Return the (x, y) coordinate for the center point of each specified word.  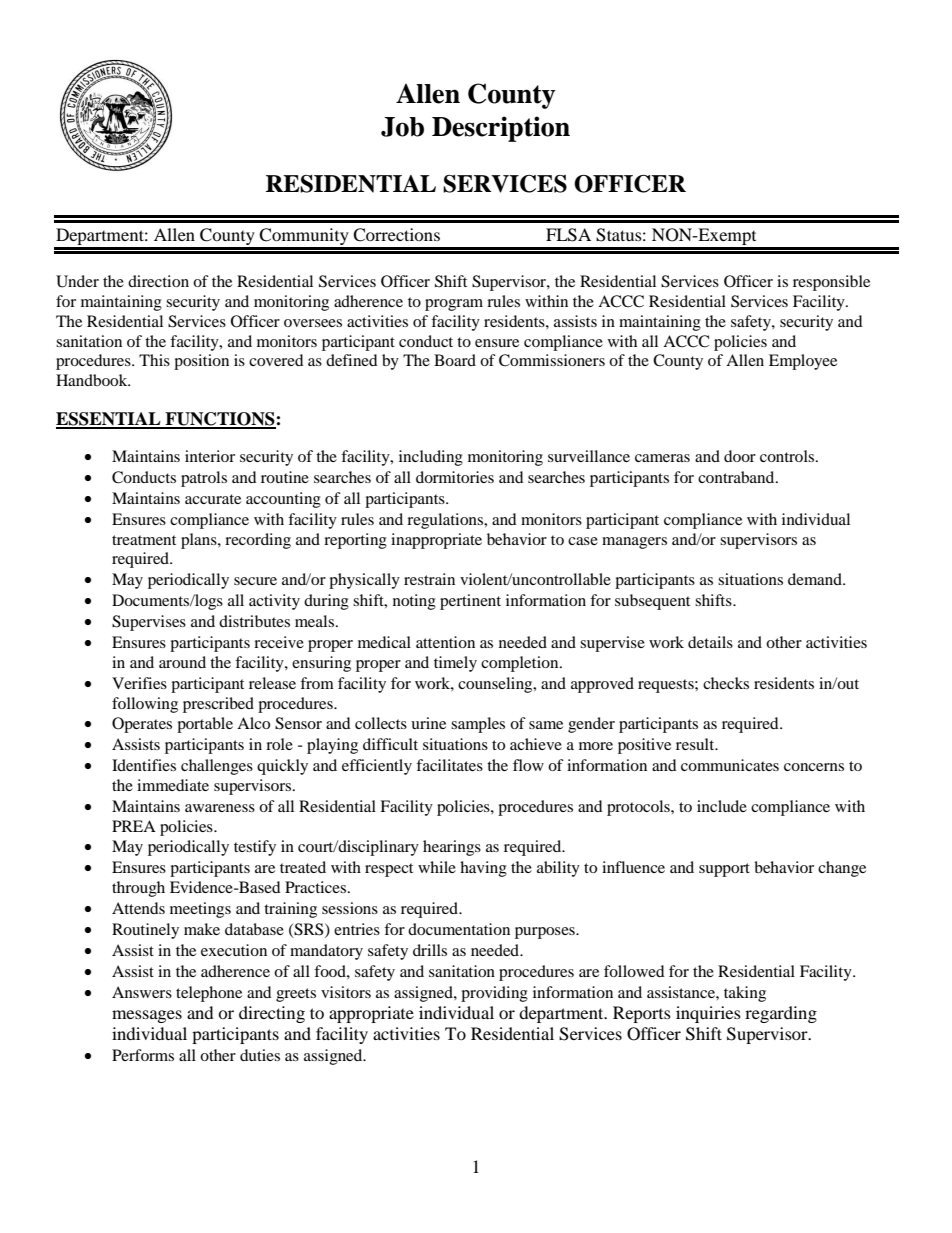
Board (455, 360)
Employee (803, 362)
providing (494, 994)
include (722, 806)
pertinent (470, 602)
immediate (173, 785)
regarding (781, 1014)
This (154, 360)
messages (147, 1016)
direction (158, 281)
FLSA (568, 235)
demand (816, 579)
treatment (144, 540)
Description (501, 129)
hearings (452, 848)
